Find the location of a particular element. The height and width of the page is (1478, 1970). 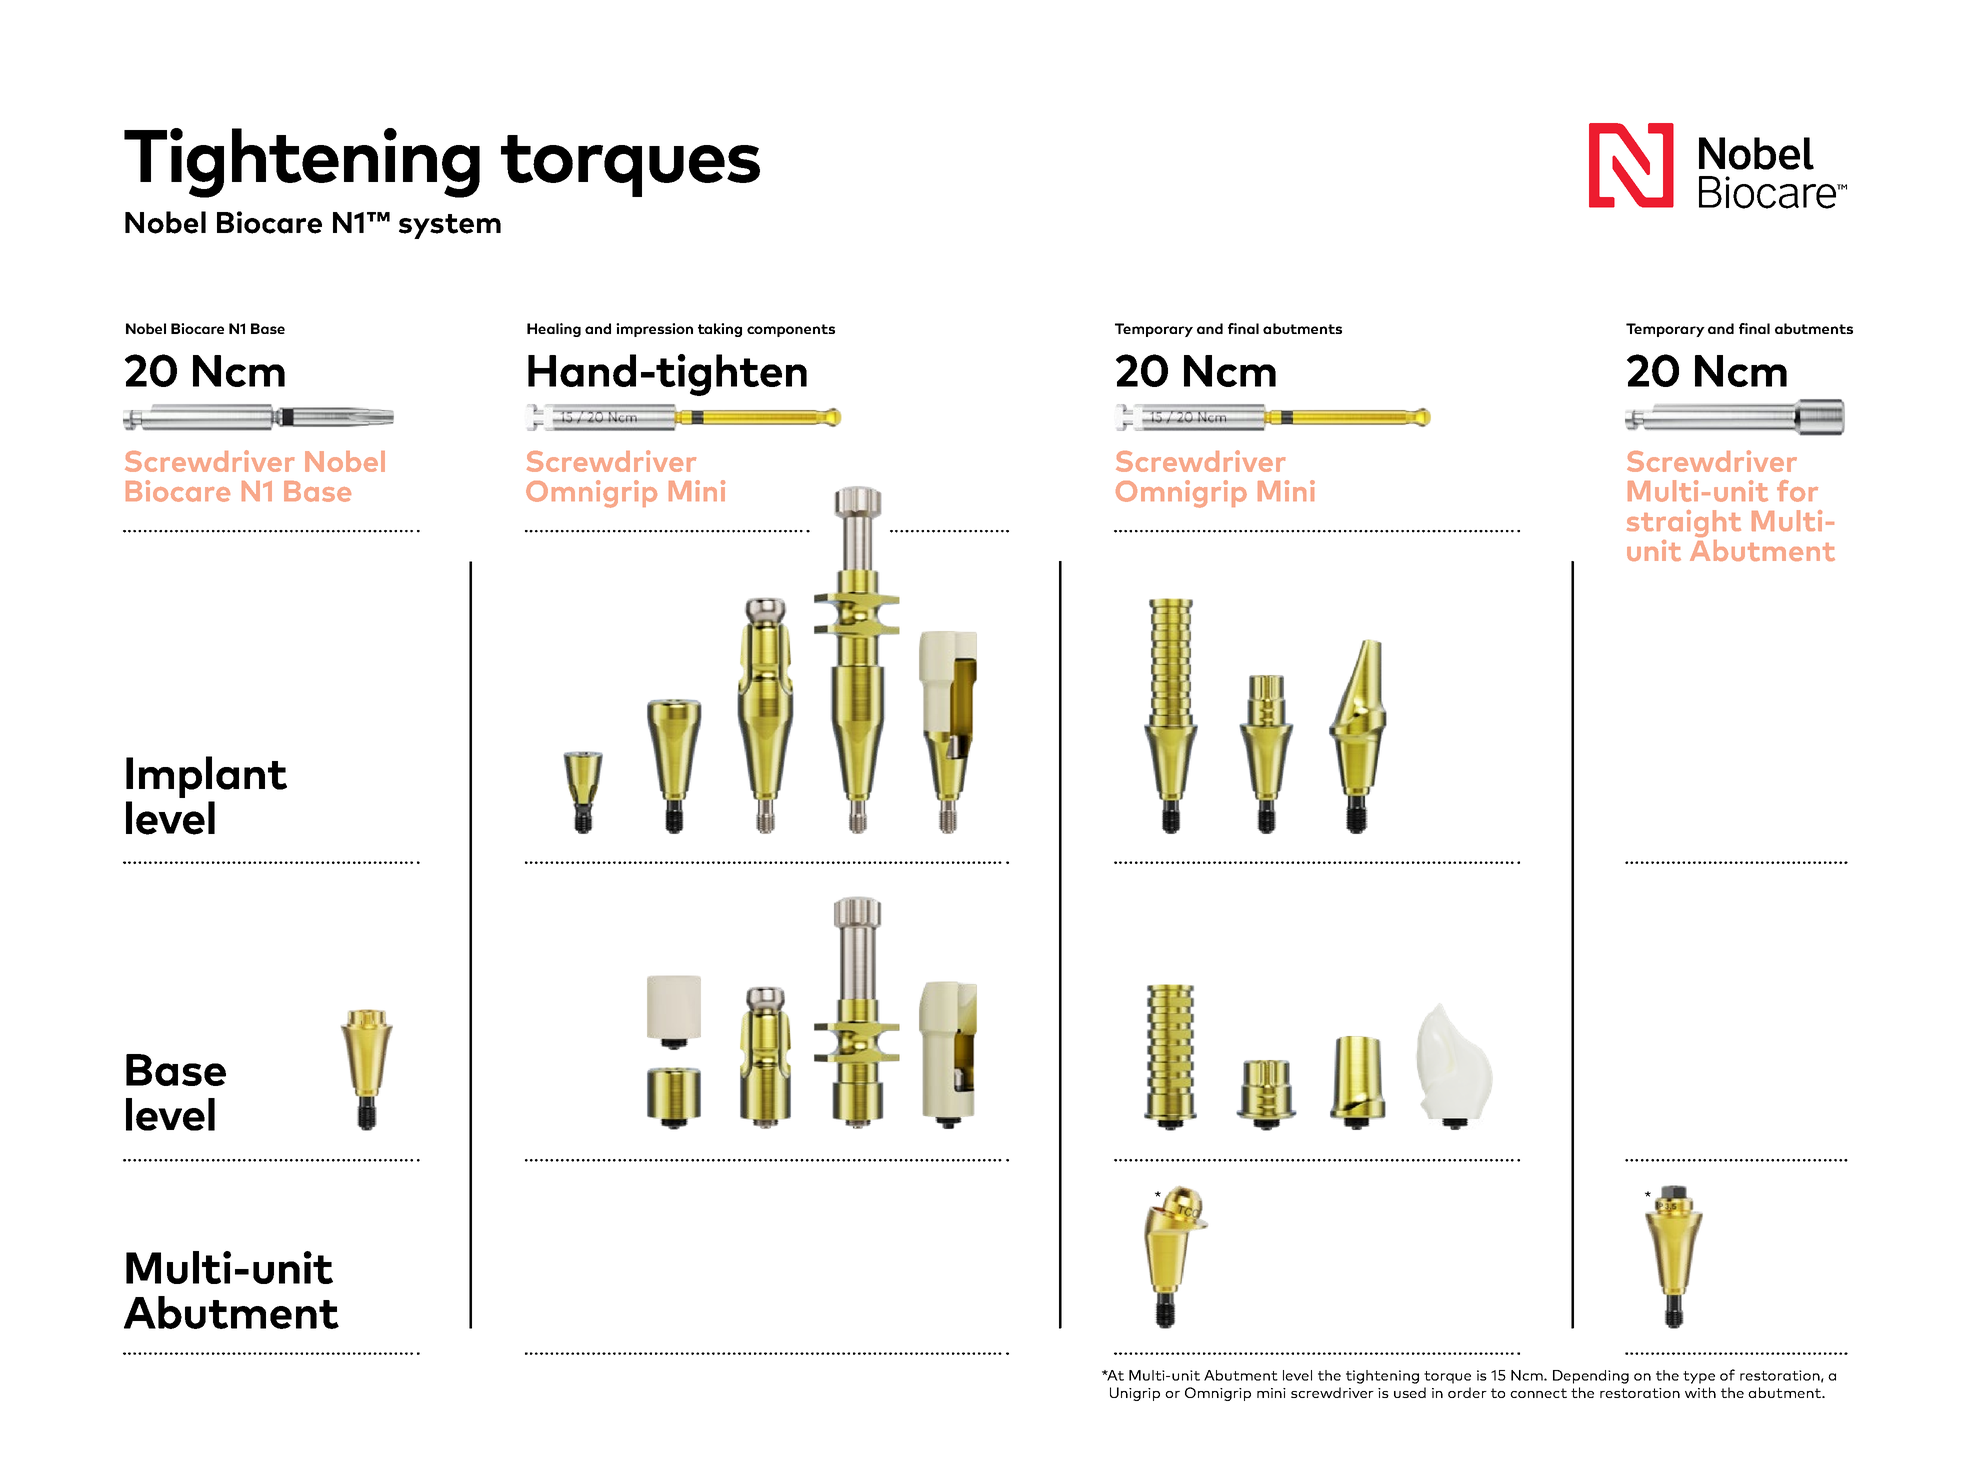

for is located at coordinates (1797, 491).
